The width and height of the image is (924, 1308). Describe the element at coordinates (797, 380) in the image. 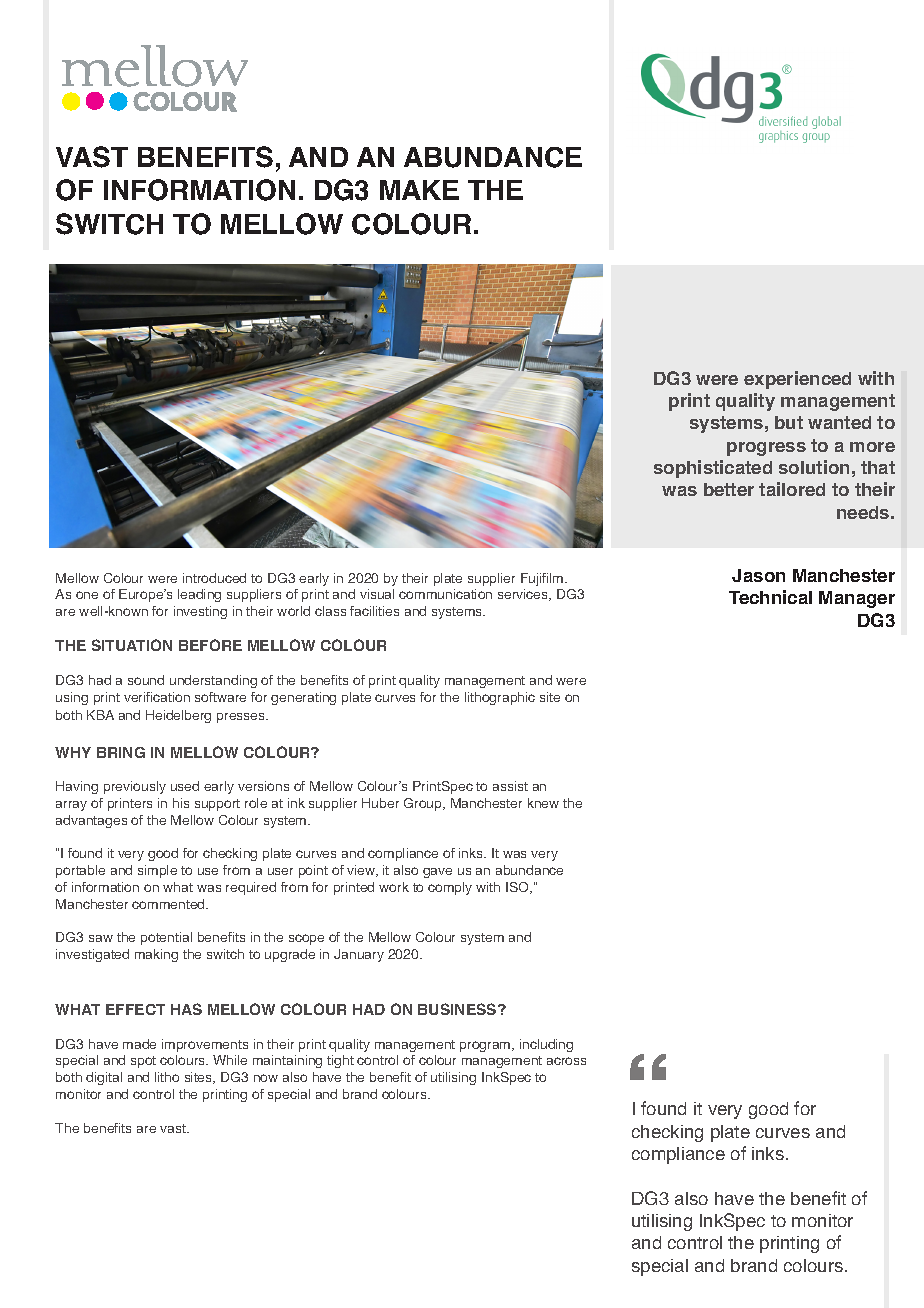

I see `experienced` at that location.
